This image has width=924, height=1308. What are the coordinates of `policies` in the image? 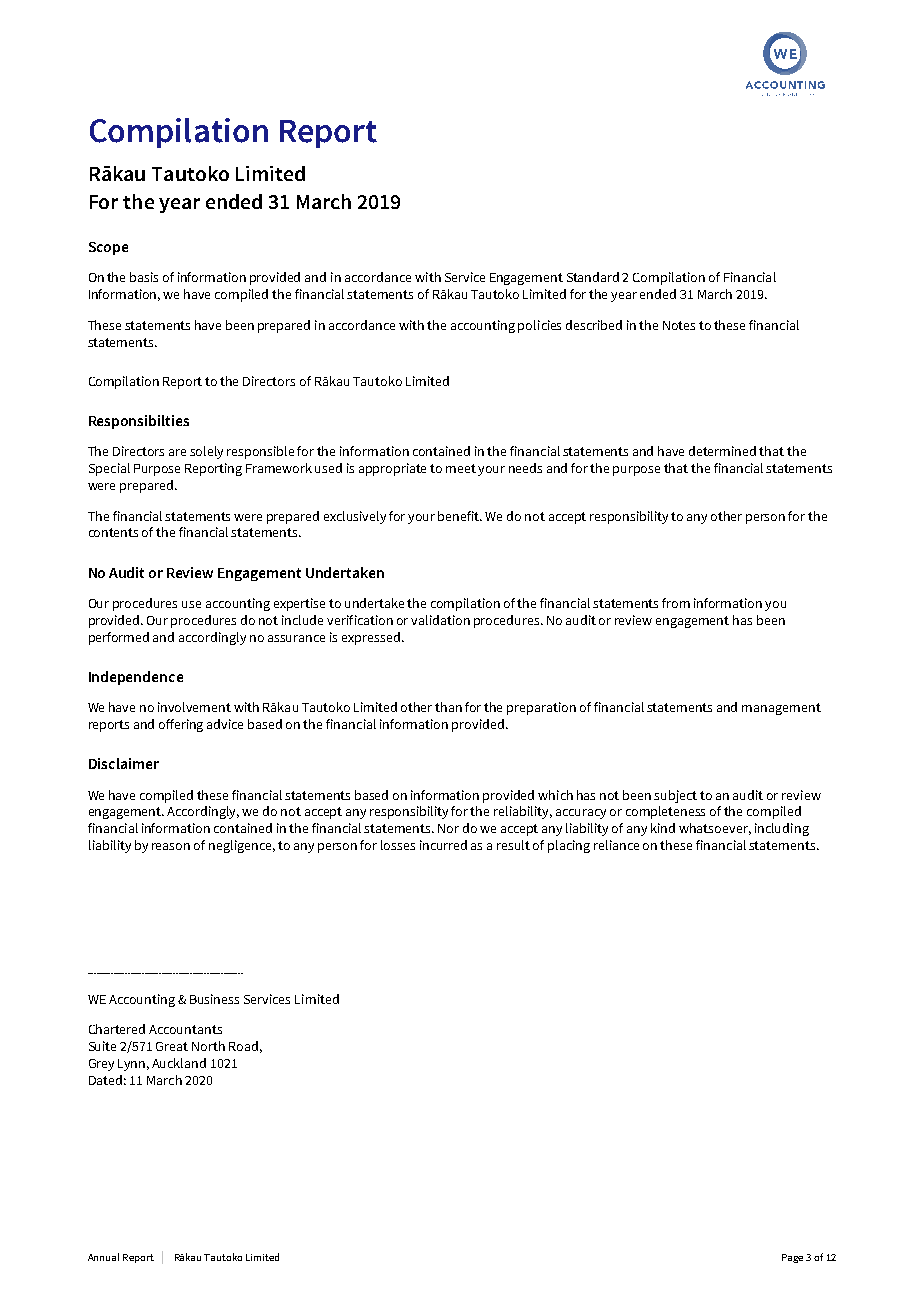 It's located at (539, 326).
